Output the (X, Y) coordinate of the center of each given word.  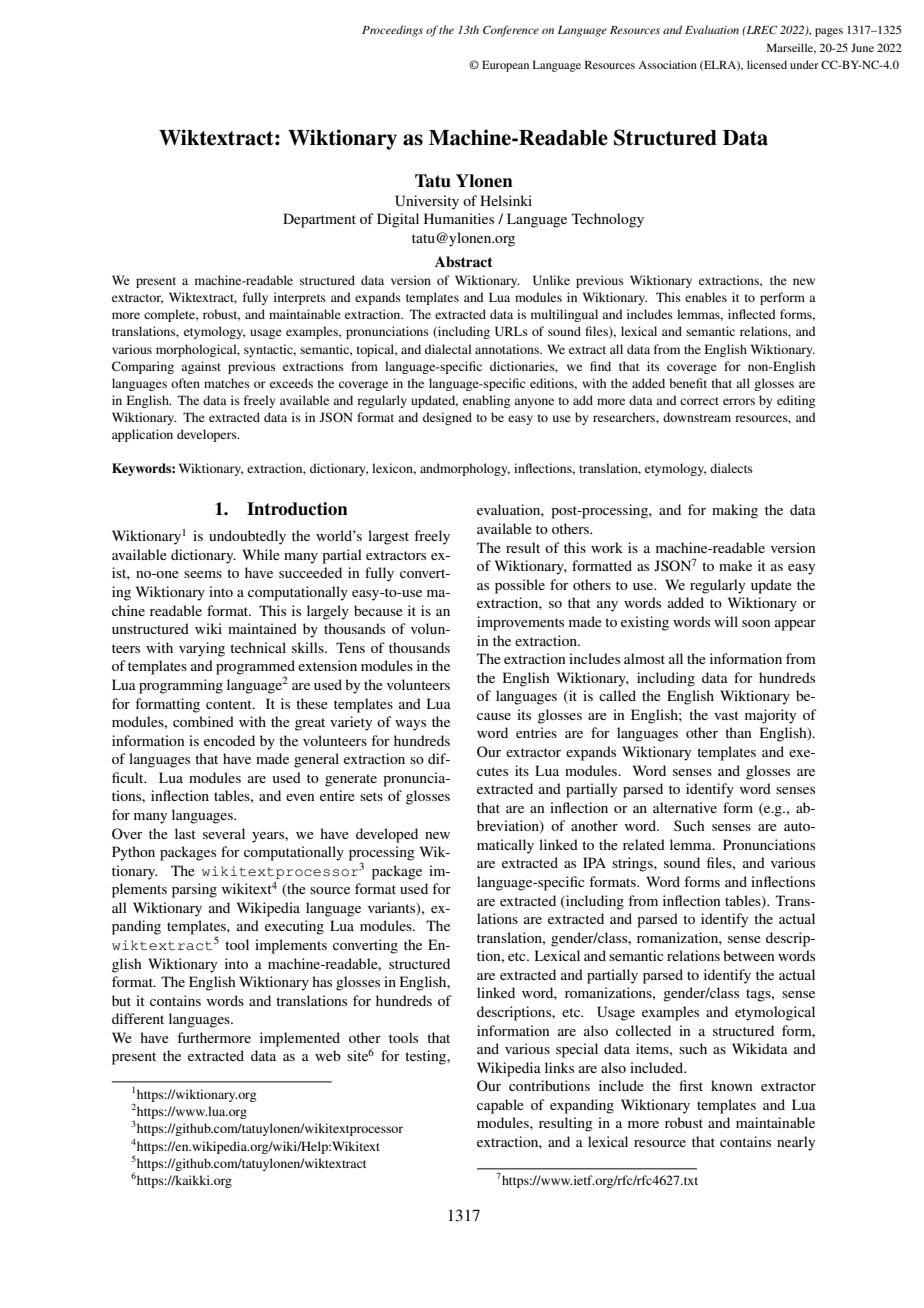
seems (203, 574)
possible (520, 586)
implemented (300, 1039)
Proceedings (392, 31)
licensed (767, 64)
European (505, 66)
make (735, 565)
